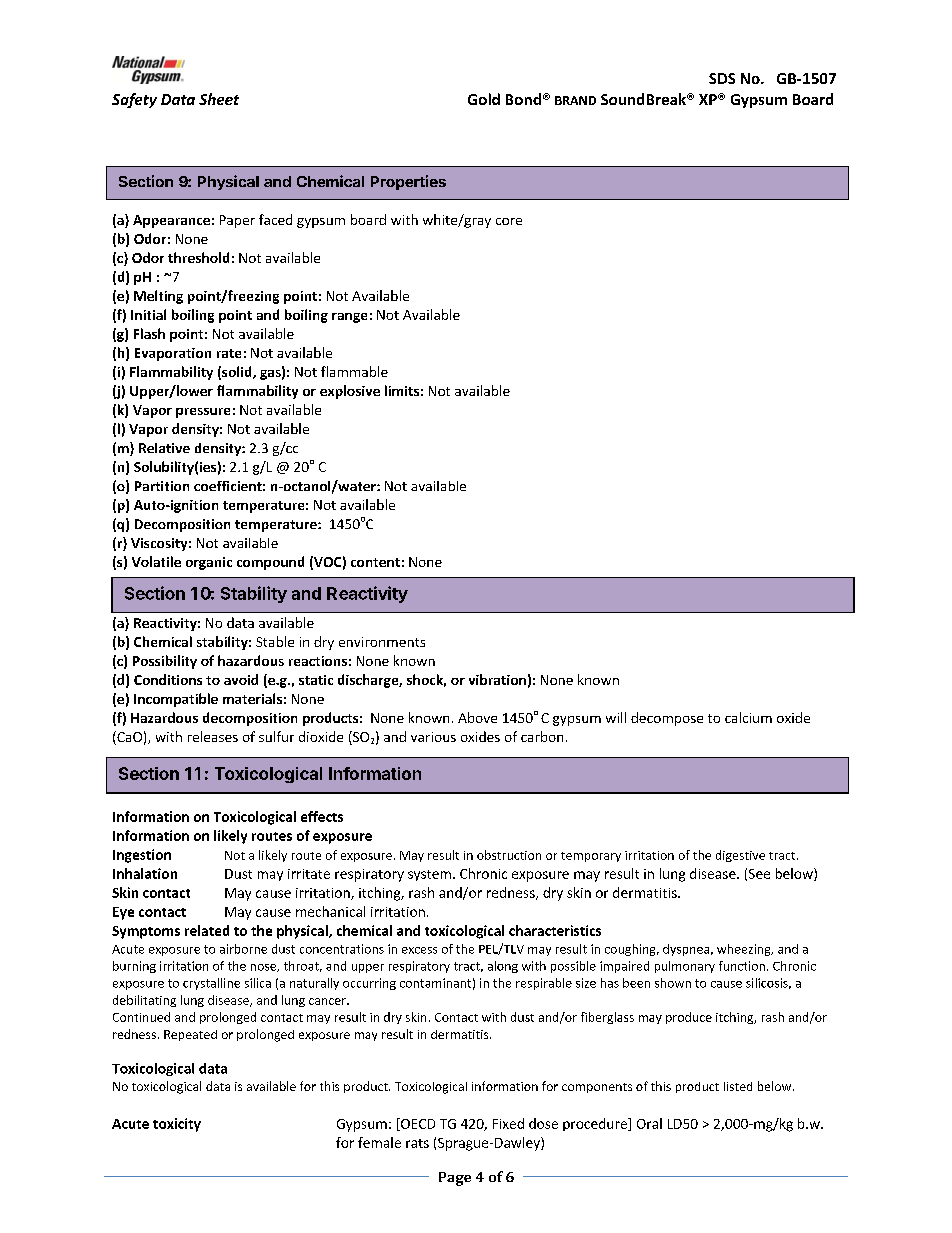  Describe the element at coordinates (667, 719) in the screenshot. I see `decompose` at that location.
